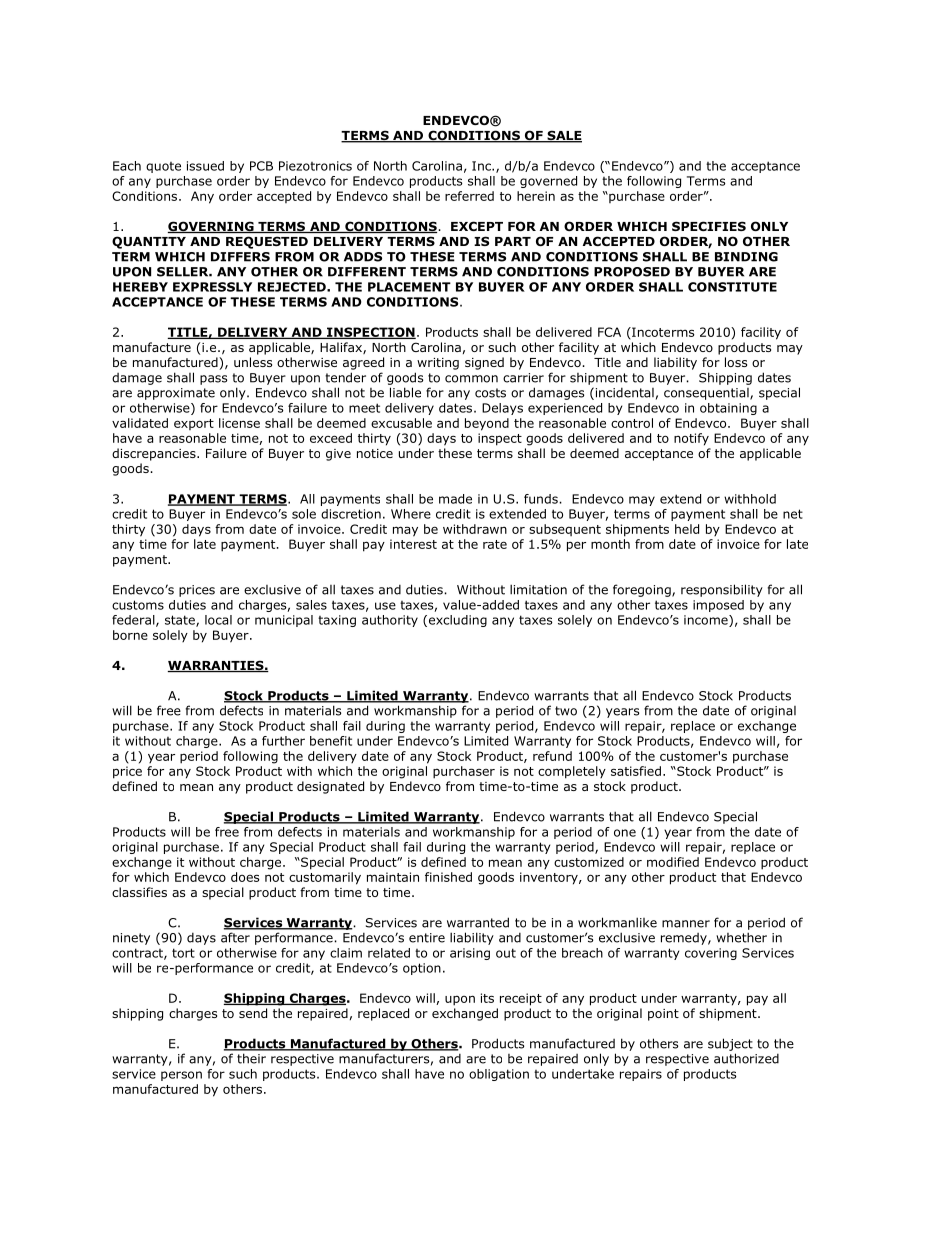 Image resolution: width=952 pixels, height=1233 pixels. I want to click on SPECIFIES, so click(709, 226).
